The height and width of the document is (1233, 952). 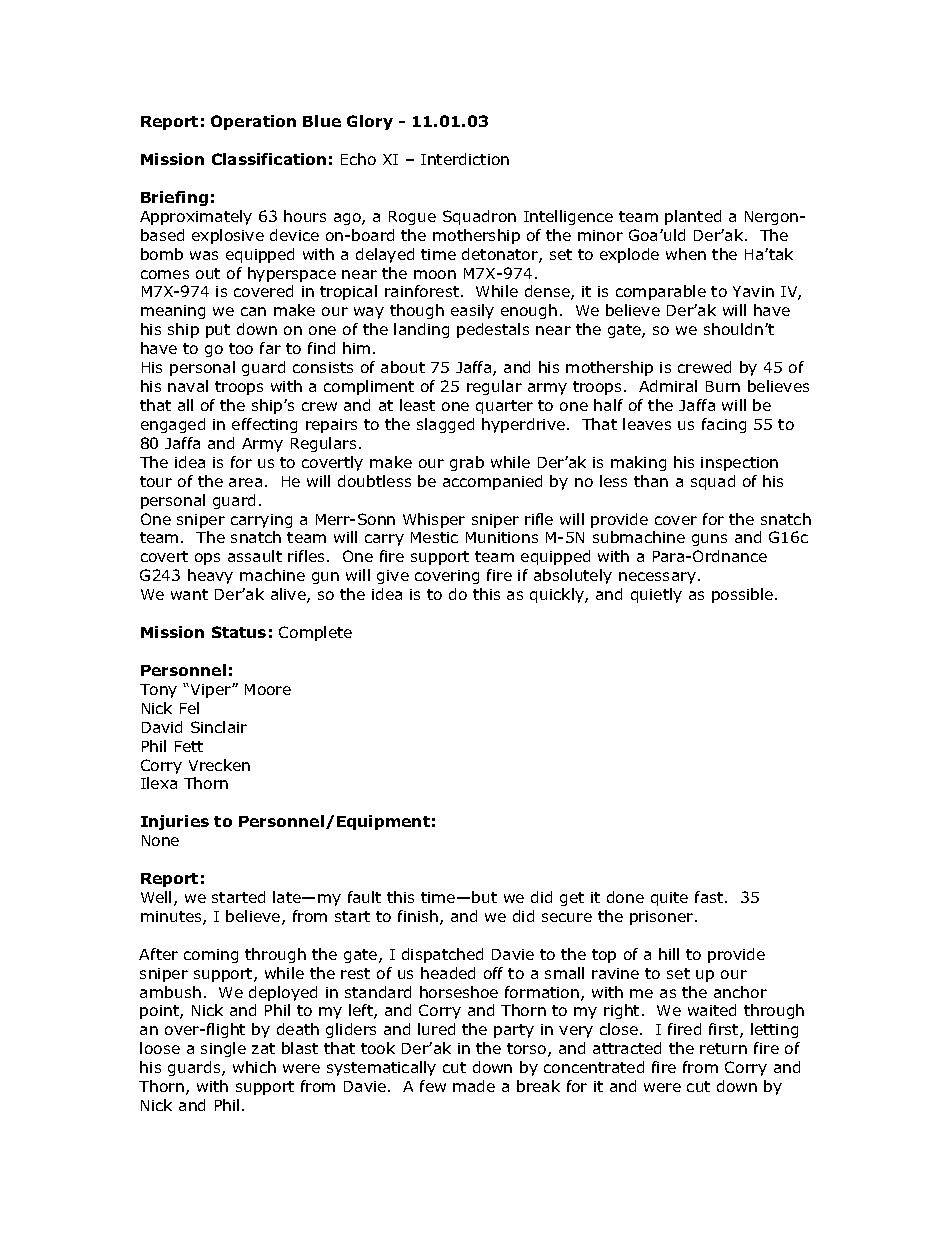 I want to click on Classification, so click(x=269, y=159).
